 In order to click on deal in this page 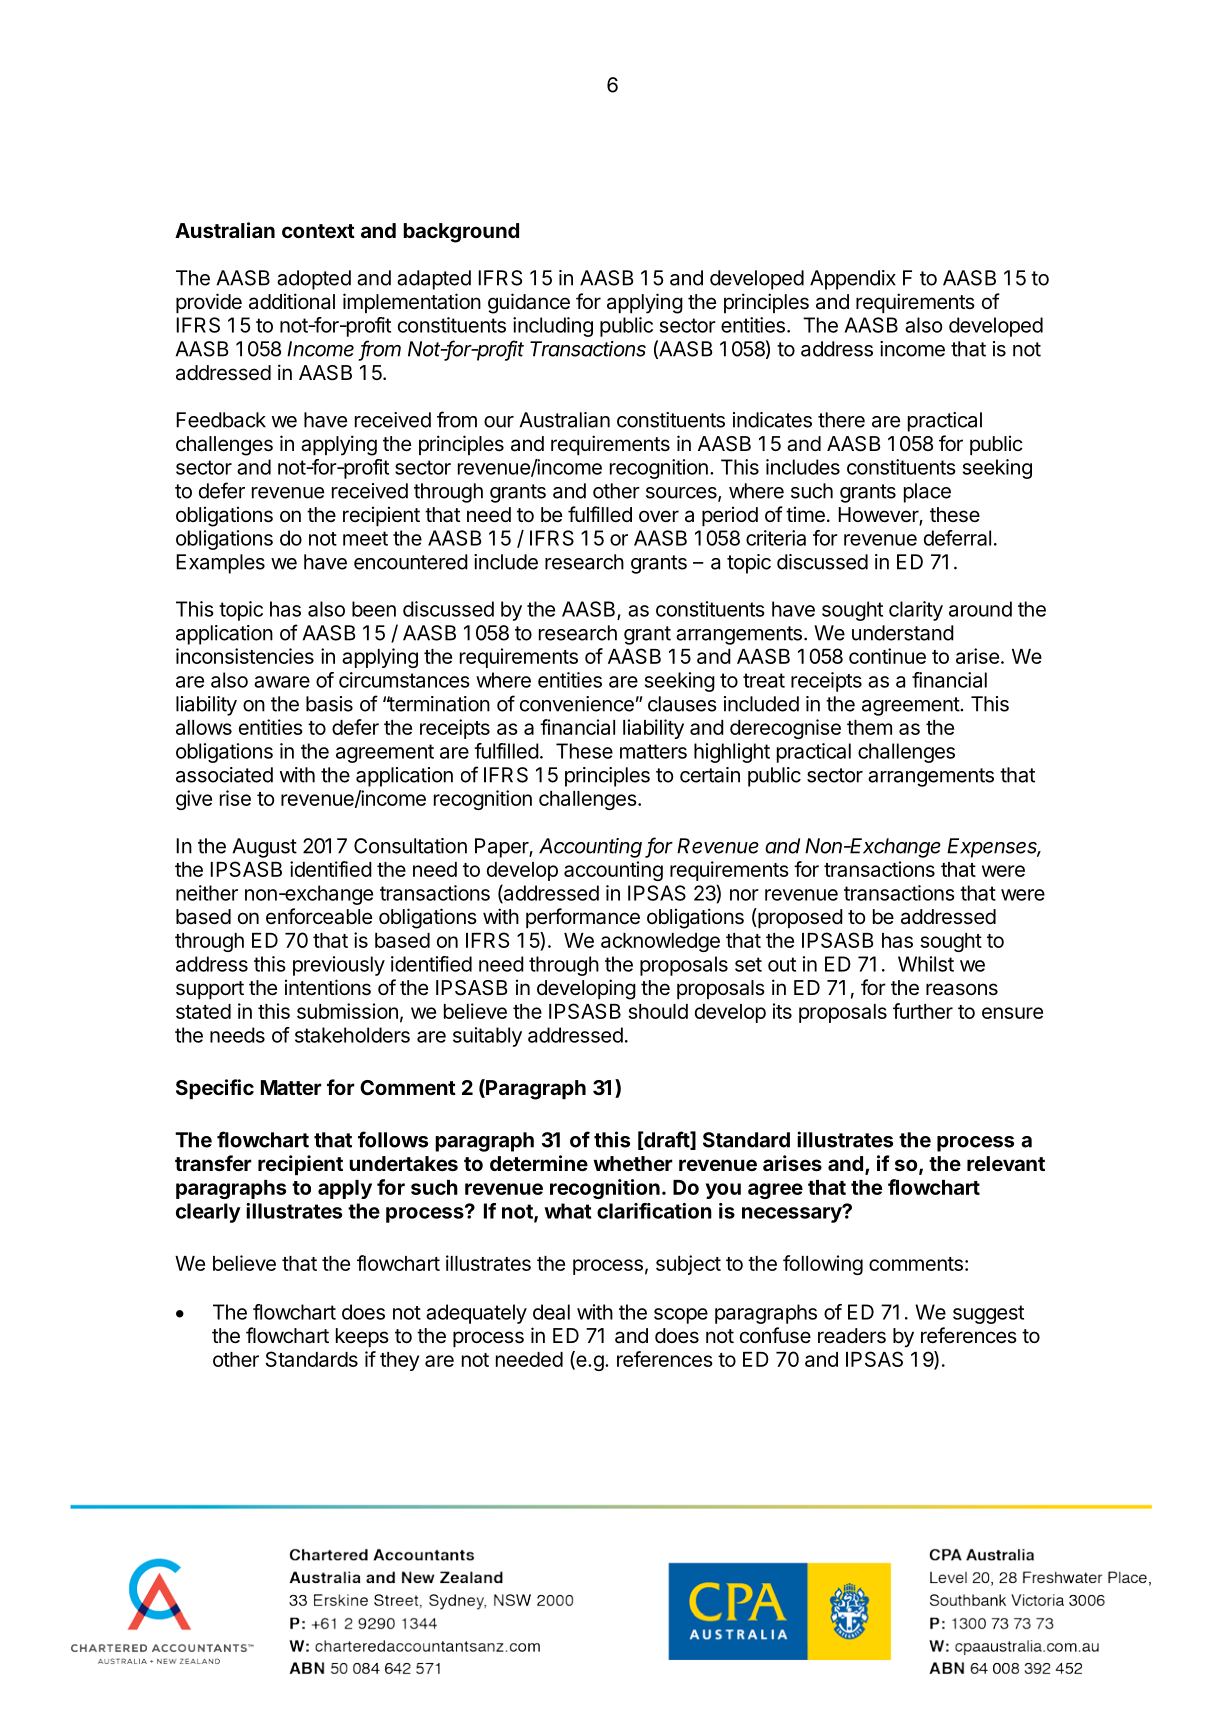, I will do `click(551, 1312)`.
